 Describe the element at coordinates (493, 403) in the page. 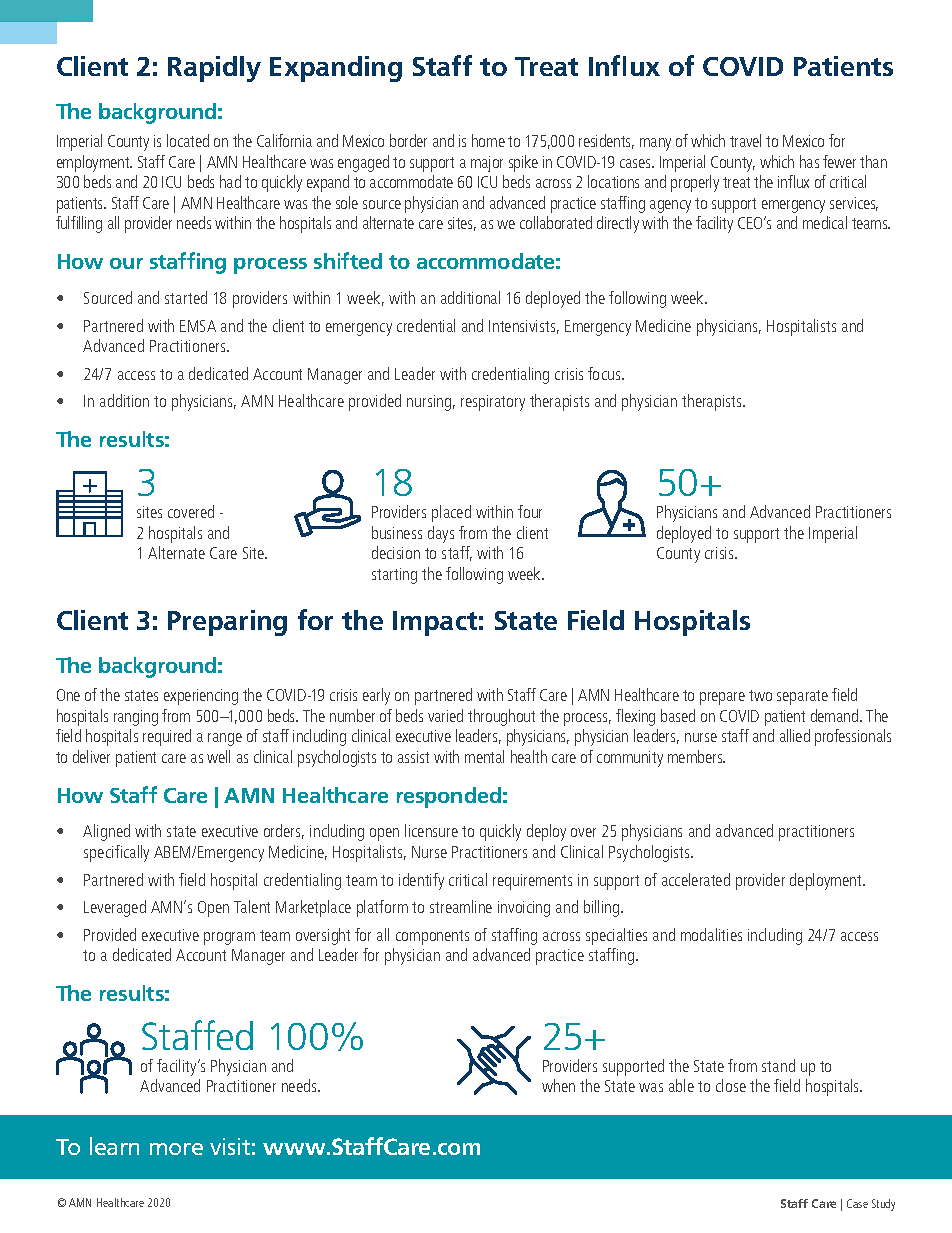

I see `respiratory` at that location.
